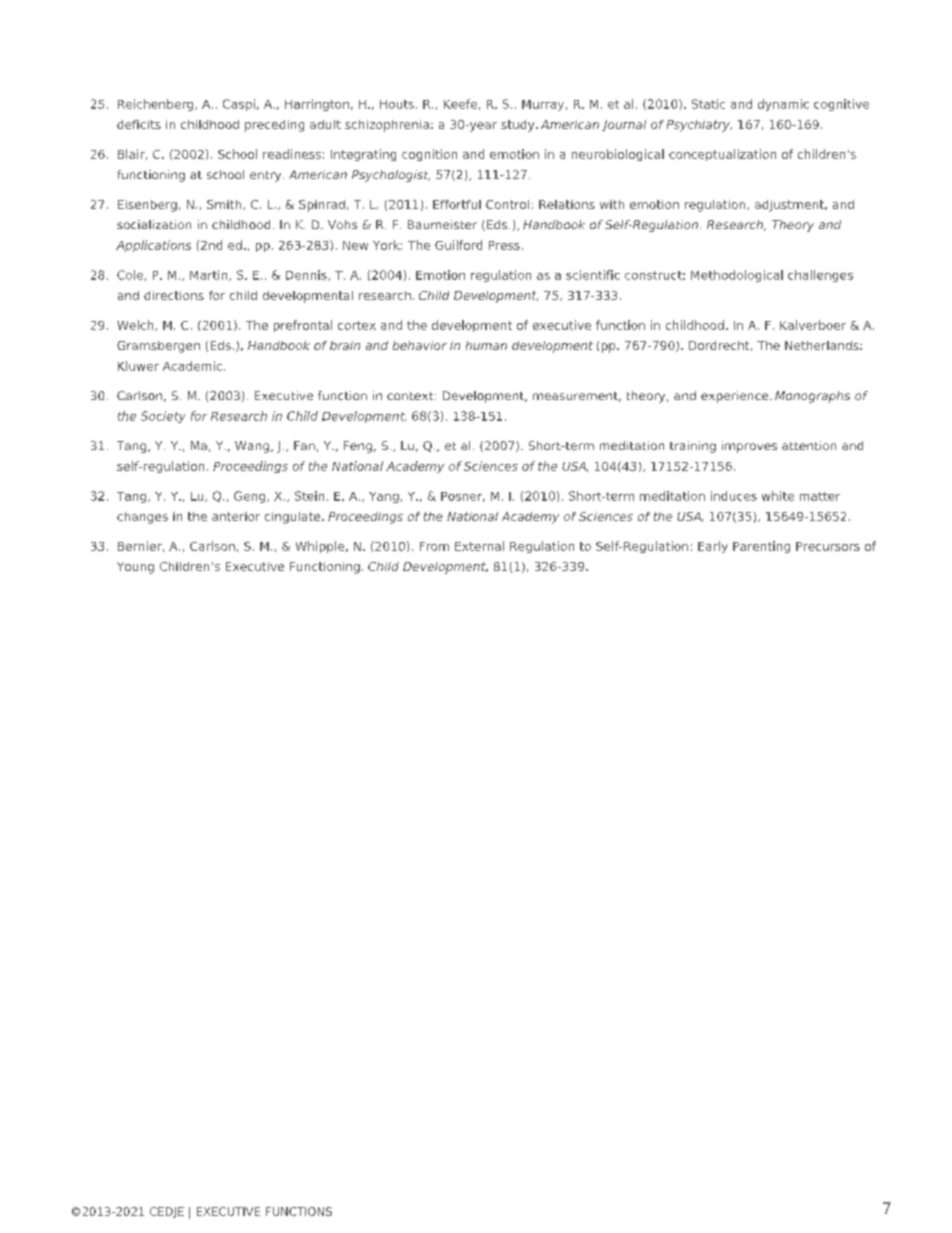 The width and height of the screenshot is (952, 1233). What do you see at coordinates (504, 245) in the screenshot?
I see `Press` at bounding box center [504, 245].
